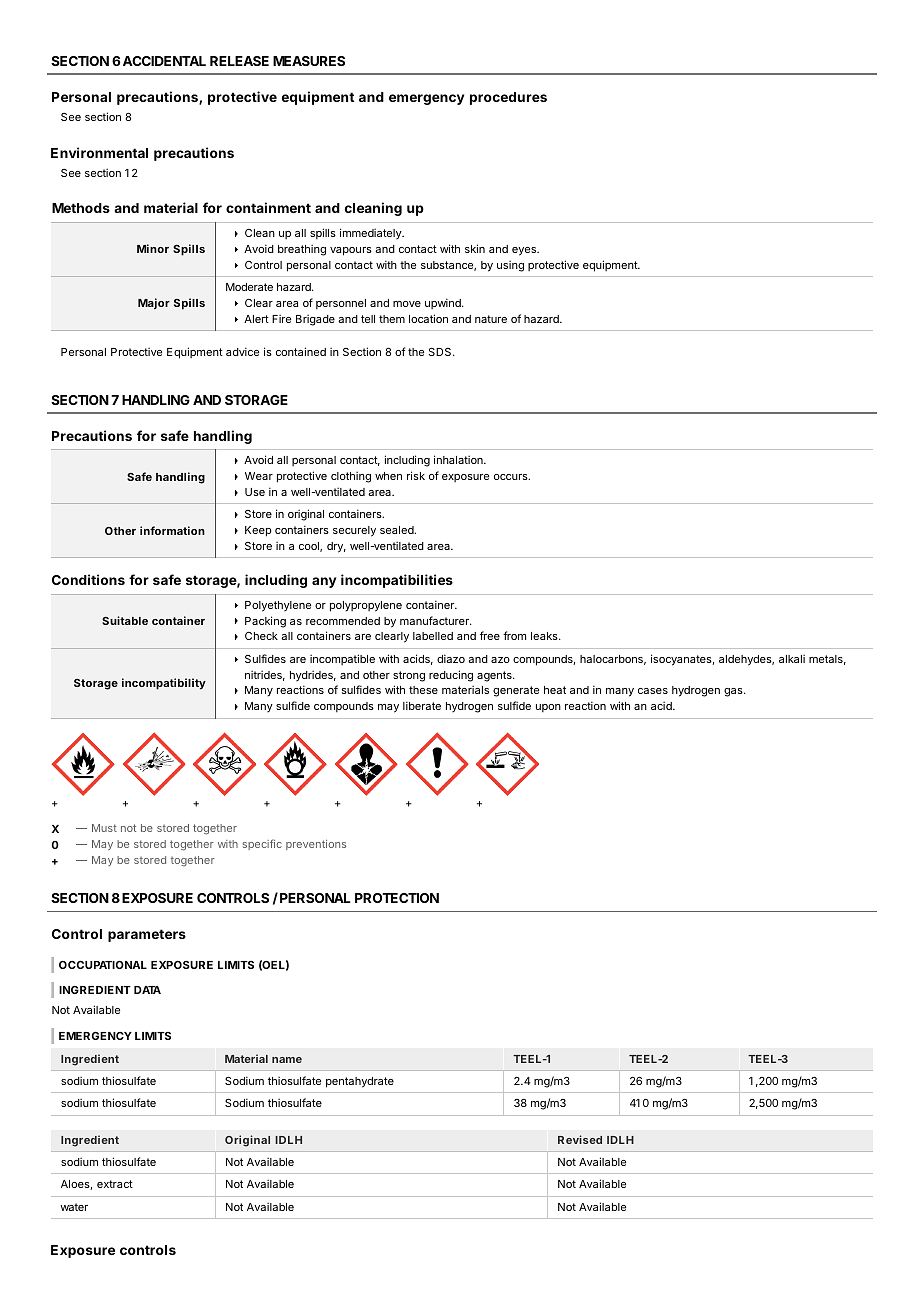  What do you see at coordinates (525, 251) in the document?
I see `eyes` at bounding box center [525, 251].
